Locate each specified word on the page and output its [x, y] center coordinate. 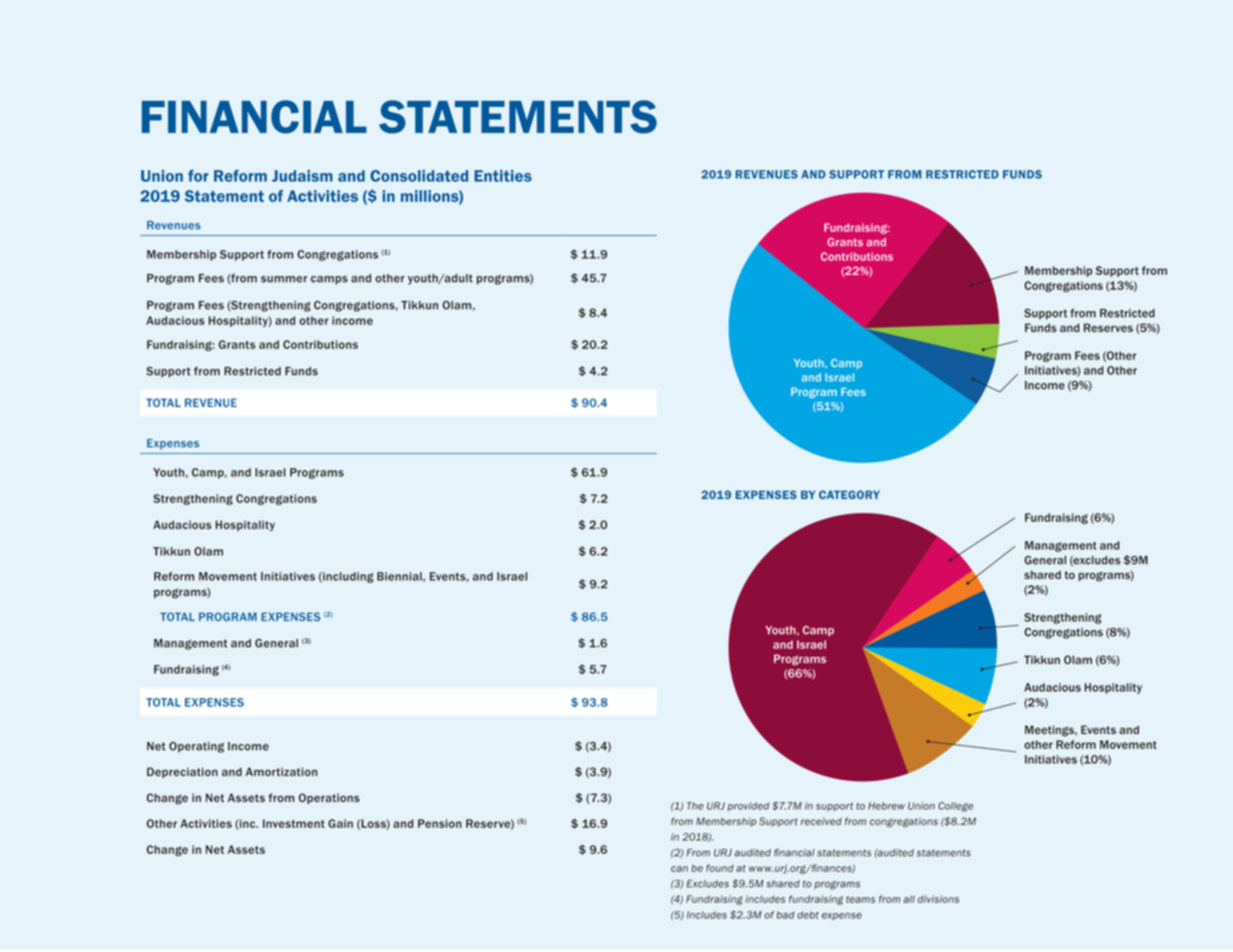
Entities [503, 176]
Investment [294, 823]
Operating [196, 747]
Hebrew [886, 806]
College [955, 807]
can [679, 869]
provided [748, 806]
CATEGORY [849, 494]
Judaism [302, 176]
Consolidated [419, 176]
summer [284, 279]
